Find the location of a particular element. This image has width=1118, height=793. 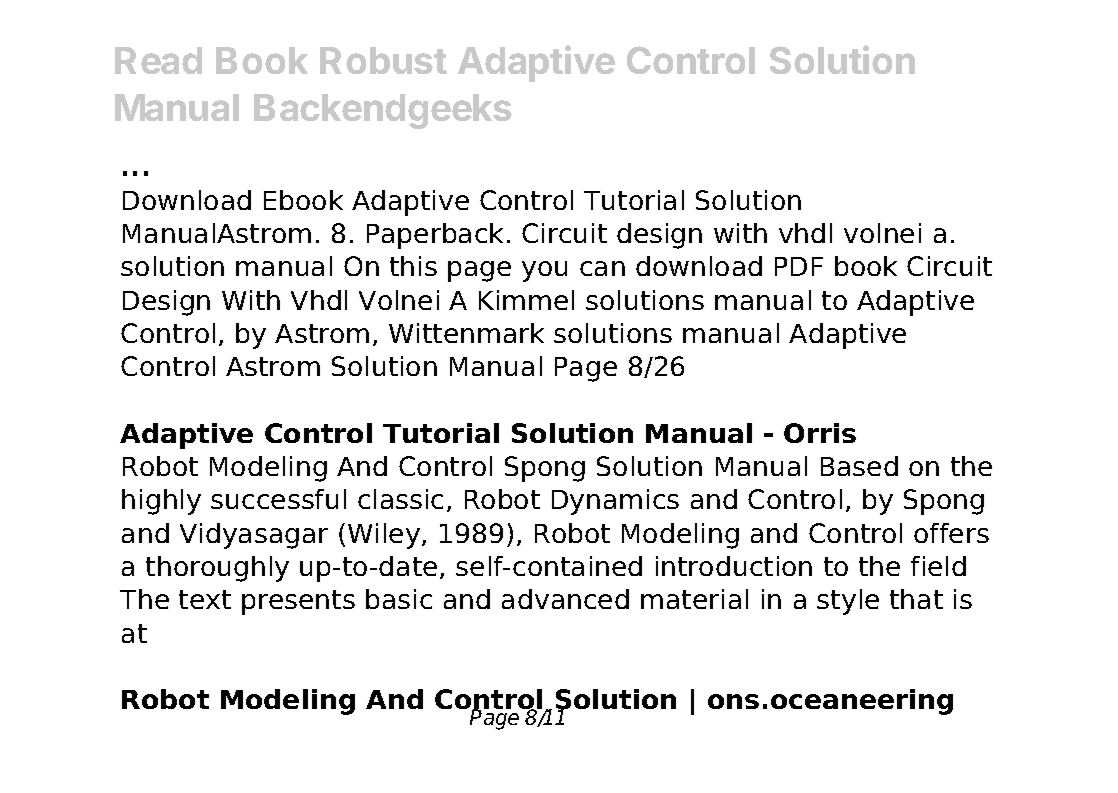

this is located at coordinates (413, 266).
